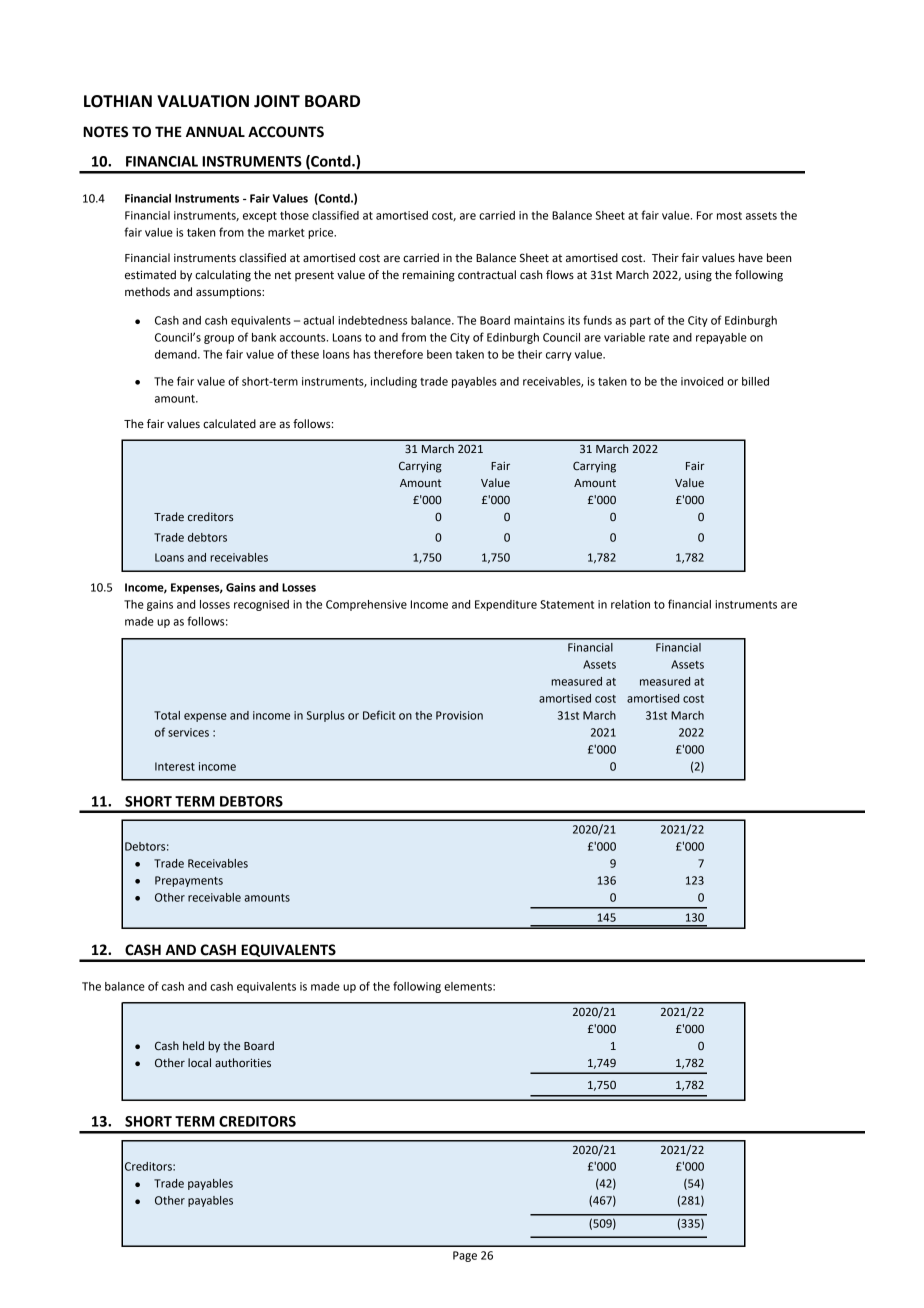 The height and width of the screenshot is (1308, 924). I want to click on including, so click(394, 382).
